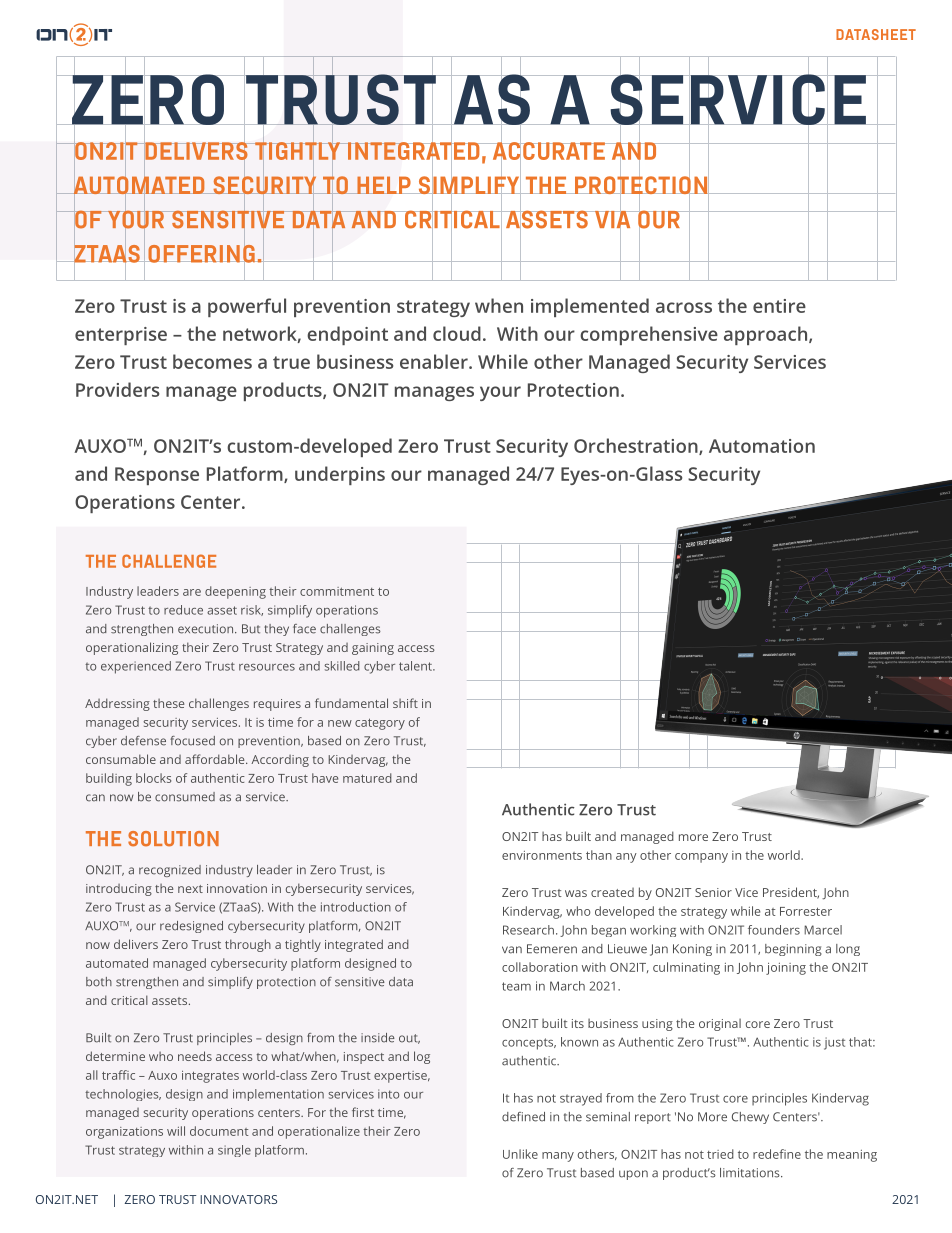  What do you see at coordinates (168, 703) in the page?
I see `these` at bounding box center [168, 703].
